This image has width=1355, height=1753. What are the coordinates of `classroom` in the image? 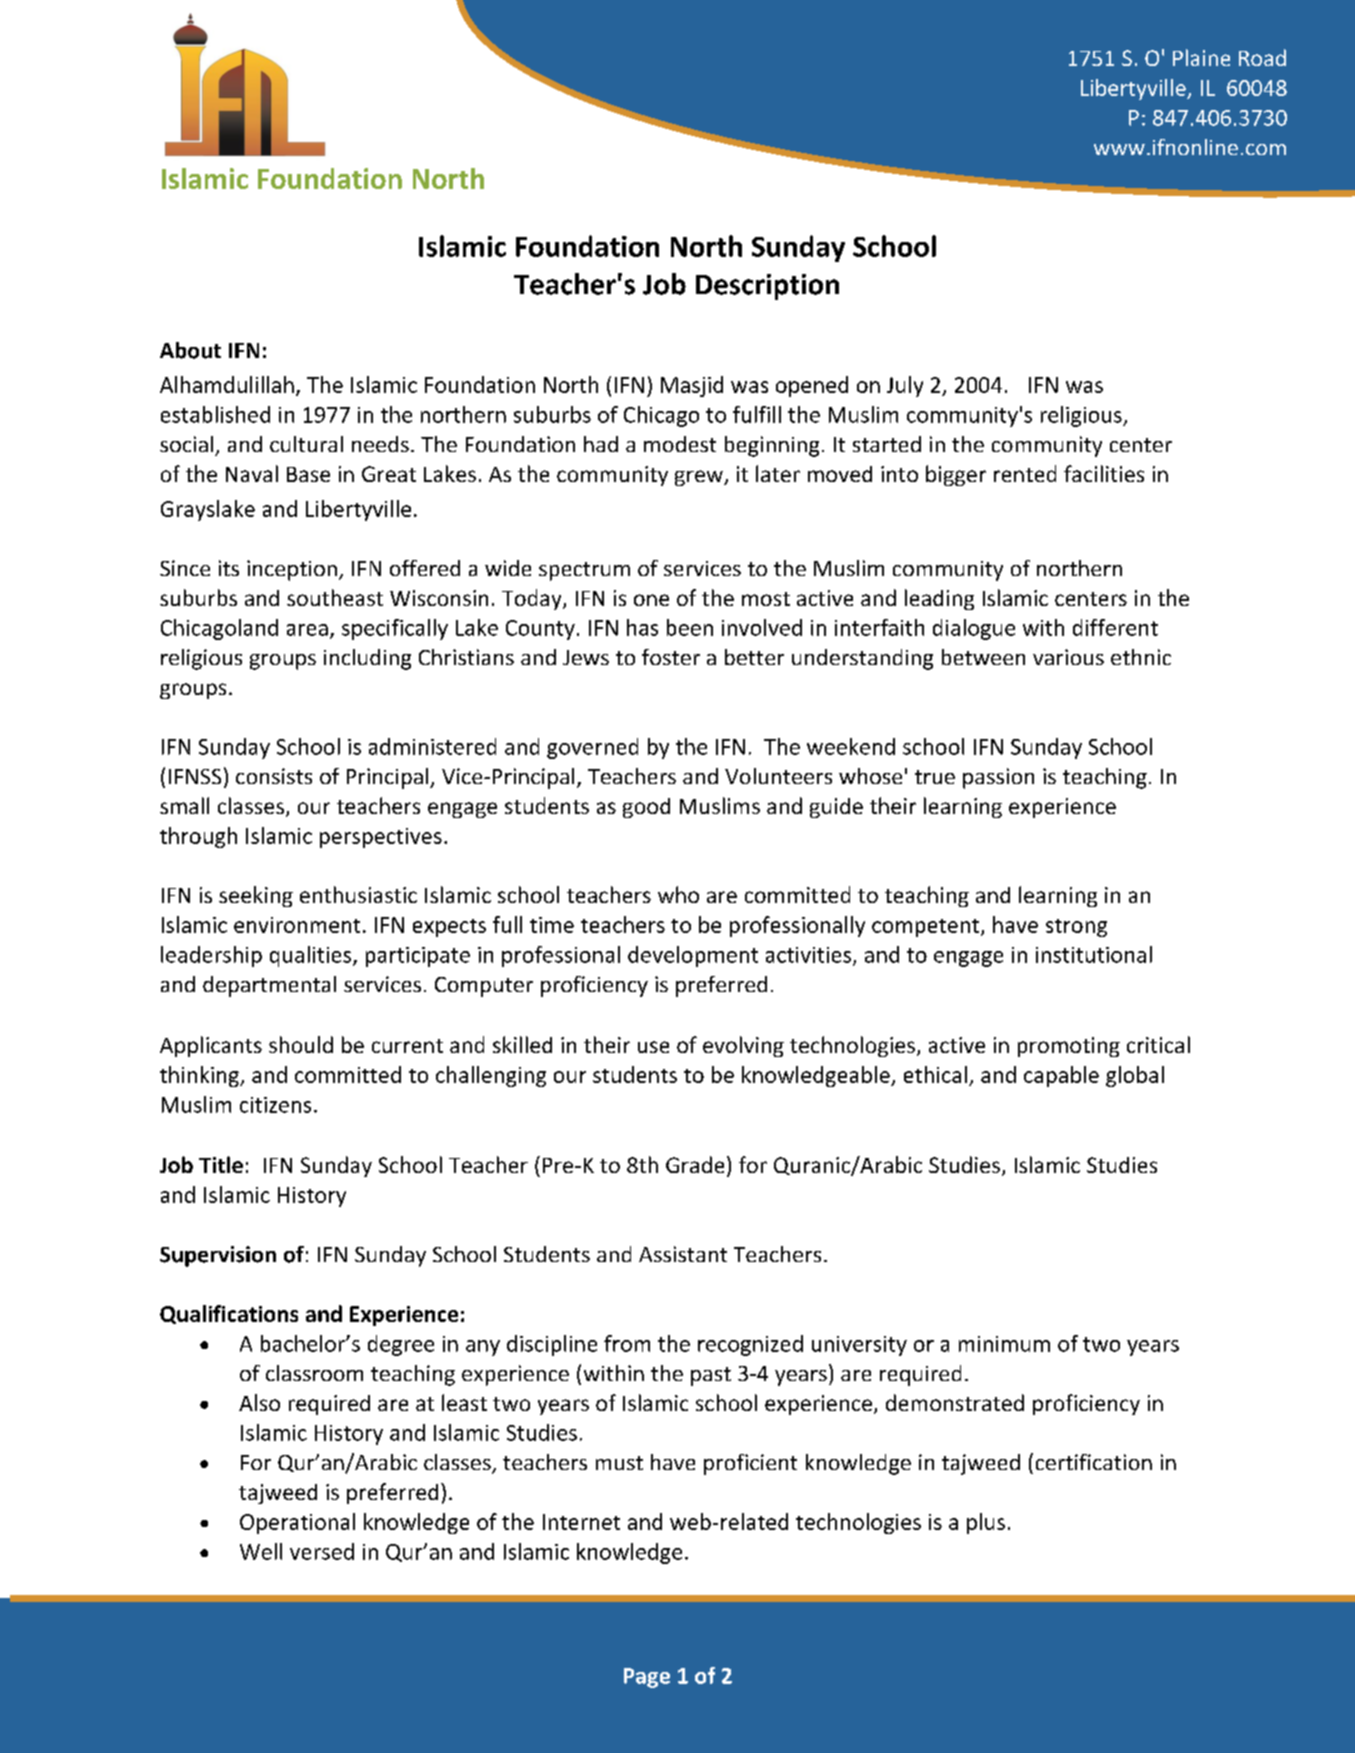 It's located at (314, 1373).
